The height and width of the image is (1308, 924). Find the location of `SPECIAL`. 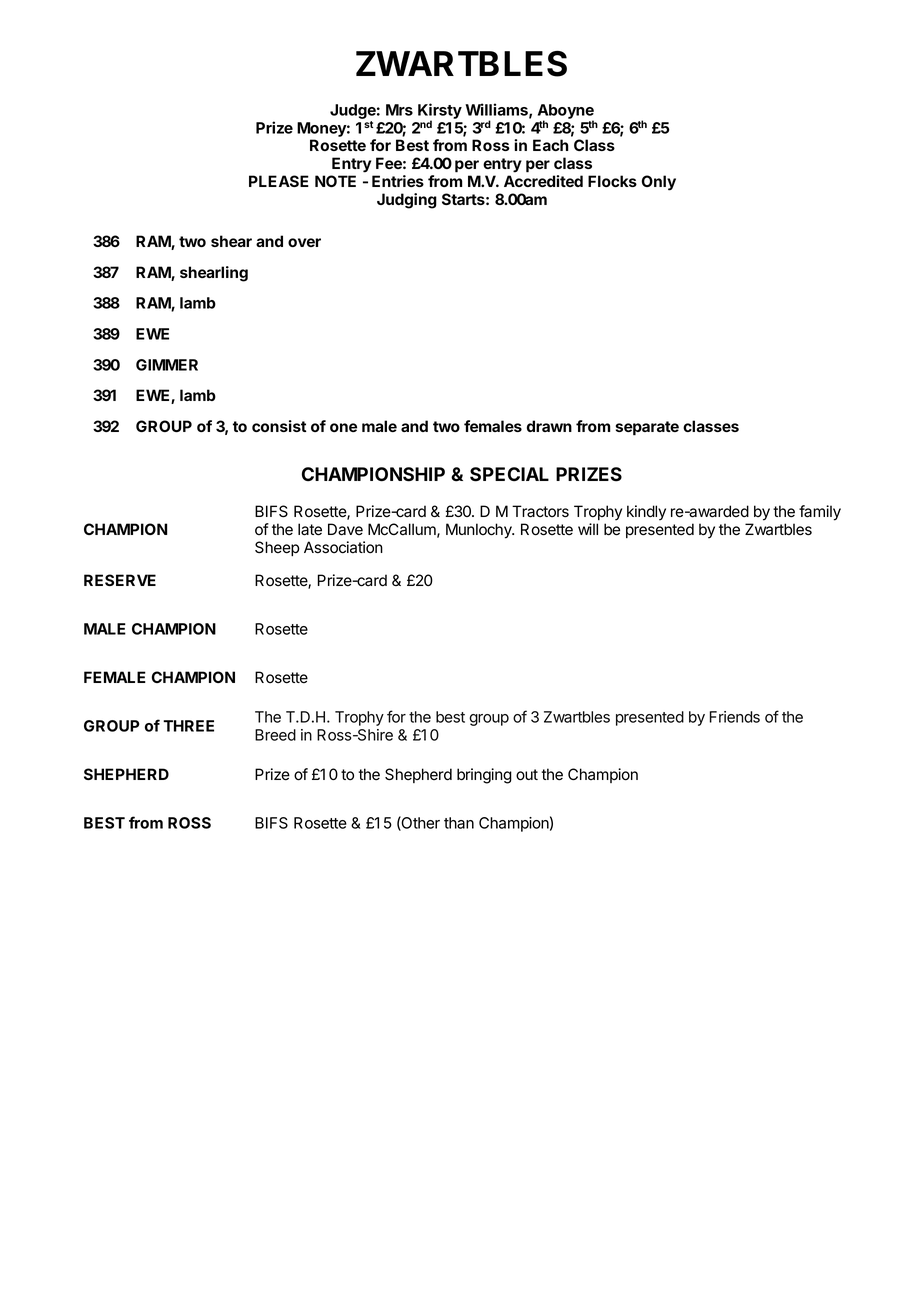

SPECIAL is located at coordinates (509, 474).
